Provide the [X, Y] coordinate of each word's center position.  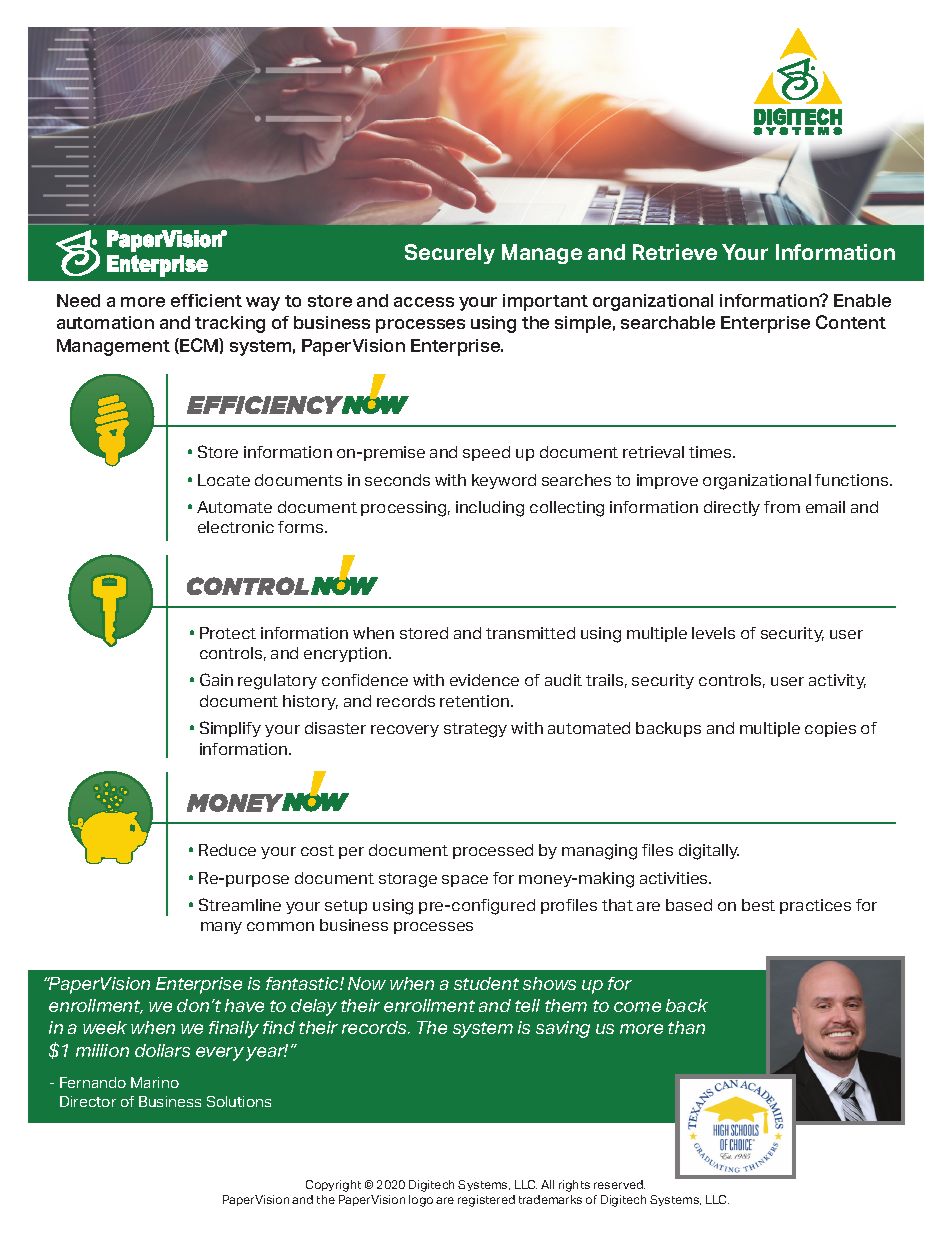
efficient [206, 300]
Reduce [227, 850]
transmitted [530, 633]
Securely [450, 254]
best [758, 905]
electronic [236, 527]
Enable [862, 300]
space [465, 881]
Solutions [239, 1101]
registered [486, 1201]
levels [713, 633]
